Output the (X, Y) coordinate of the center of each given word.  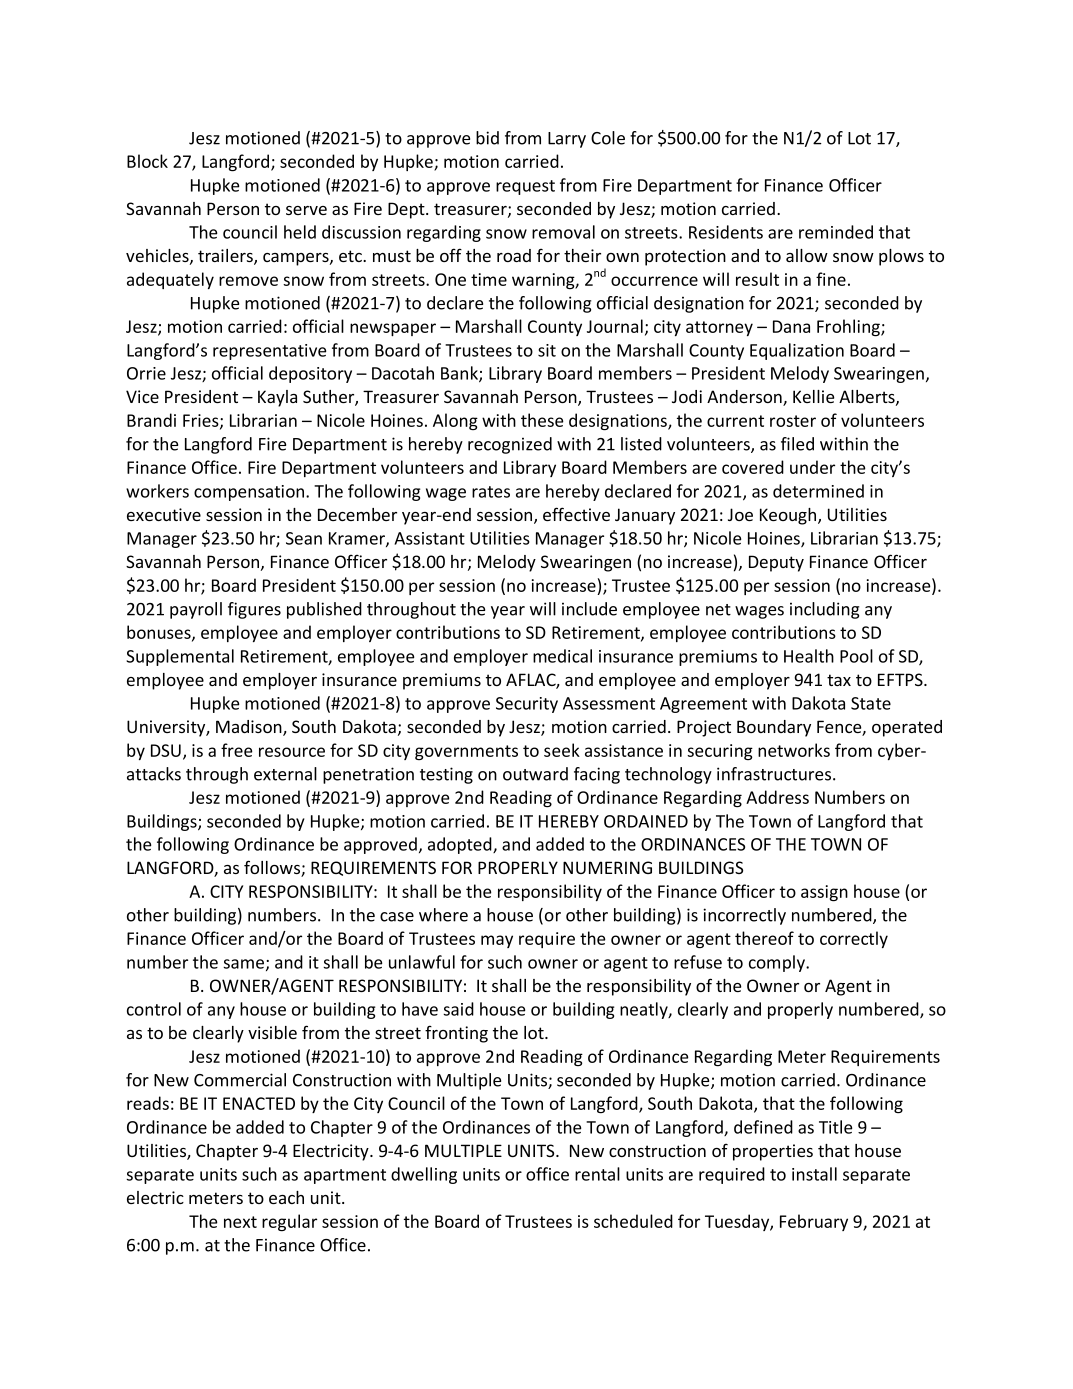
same (245, 965)
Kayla (277, 398)
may (497, 941)
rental (597, 1174)
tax (839, 680)
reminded (836, 232)
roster (793, 421)
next (240, 1222)
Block (147, 161)
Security (527, 705)
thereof (764, 938)
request (525, 187)
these (542, 420)
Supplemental (180, 657)
